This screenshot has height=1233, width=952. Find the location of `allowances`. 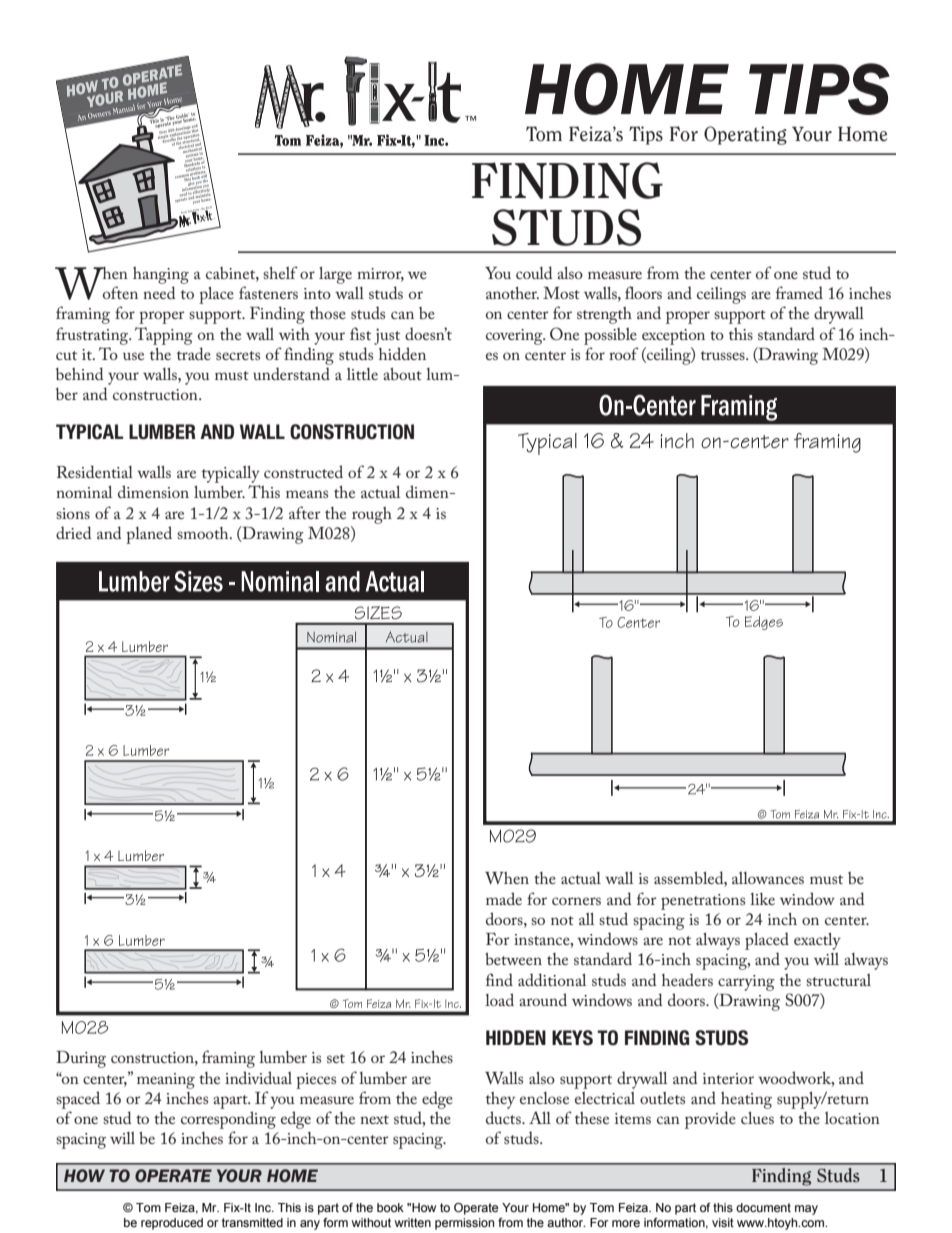

allowances is located at coordinates (768, 878).
